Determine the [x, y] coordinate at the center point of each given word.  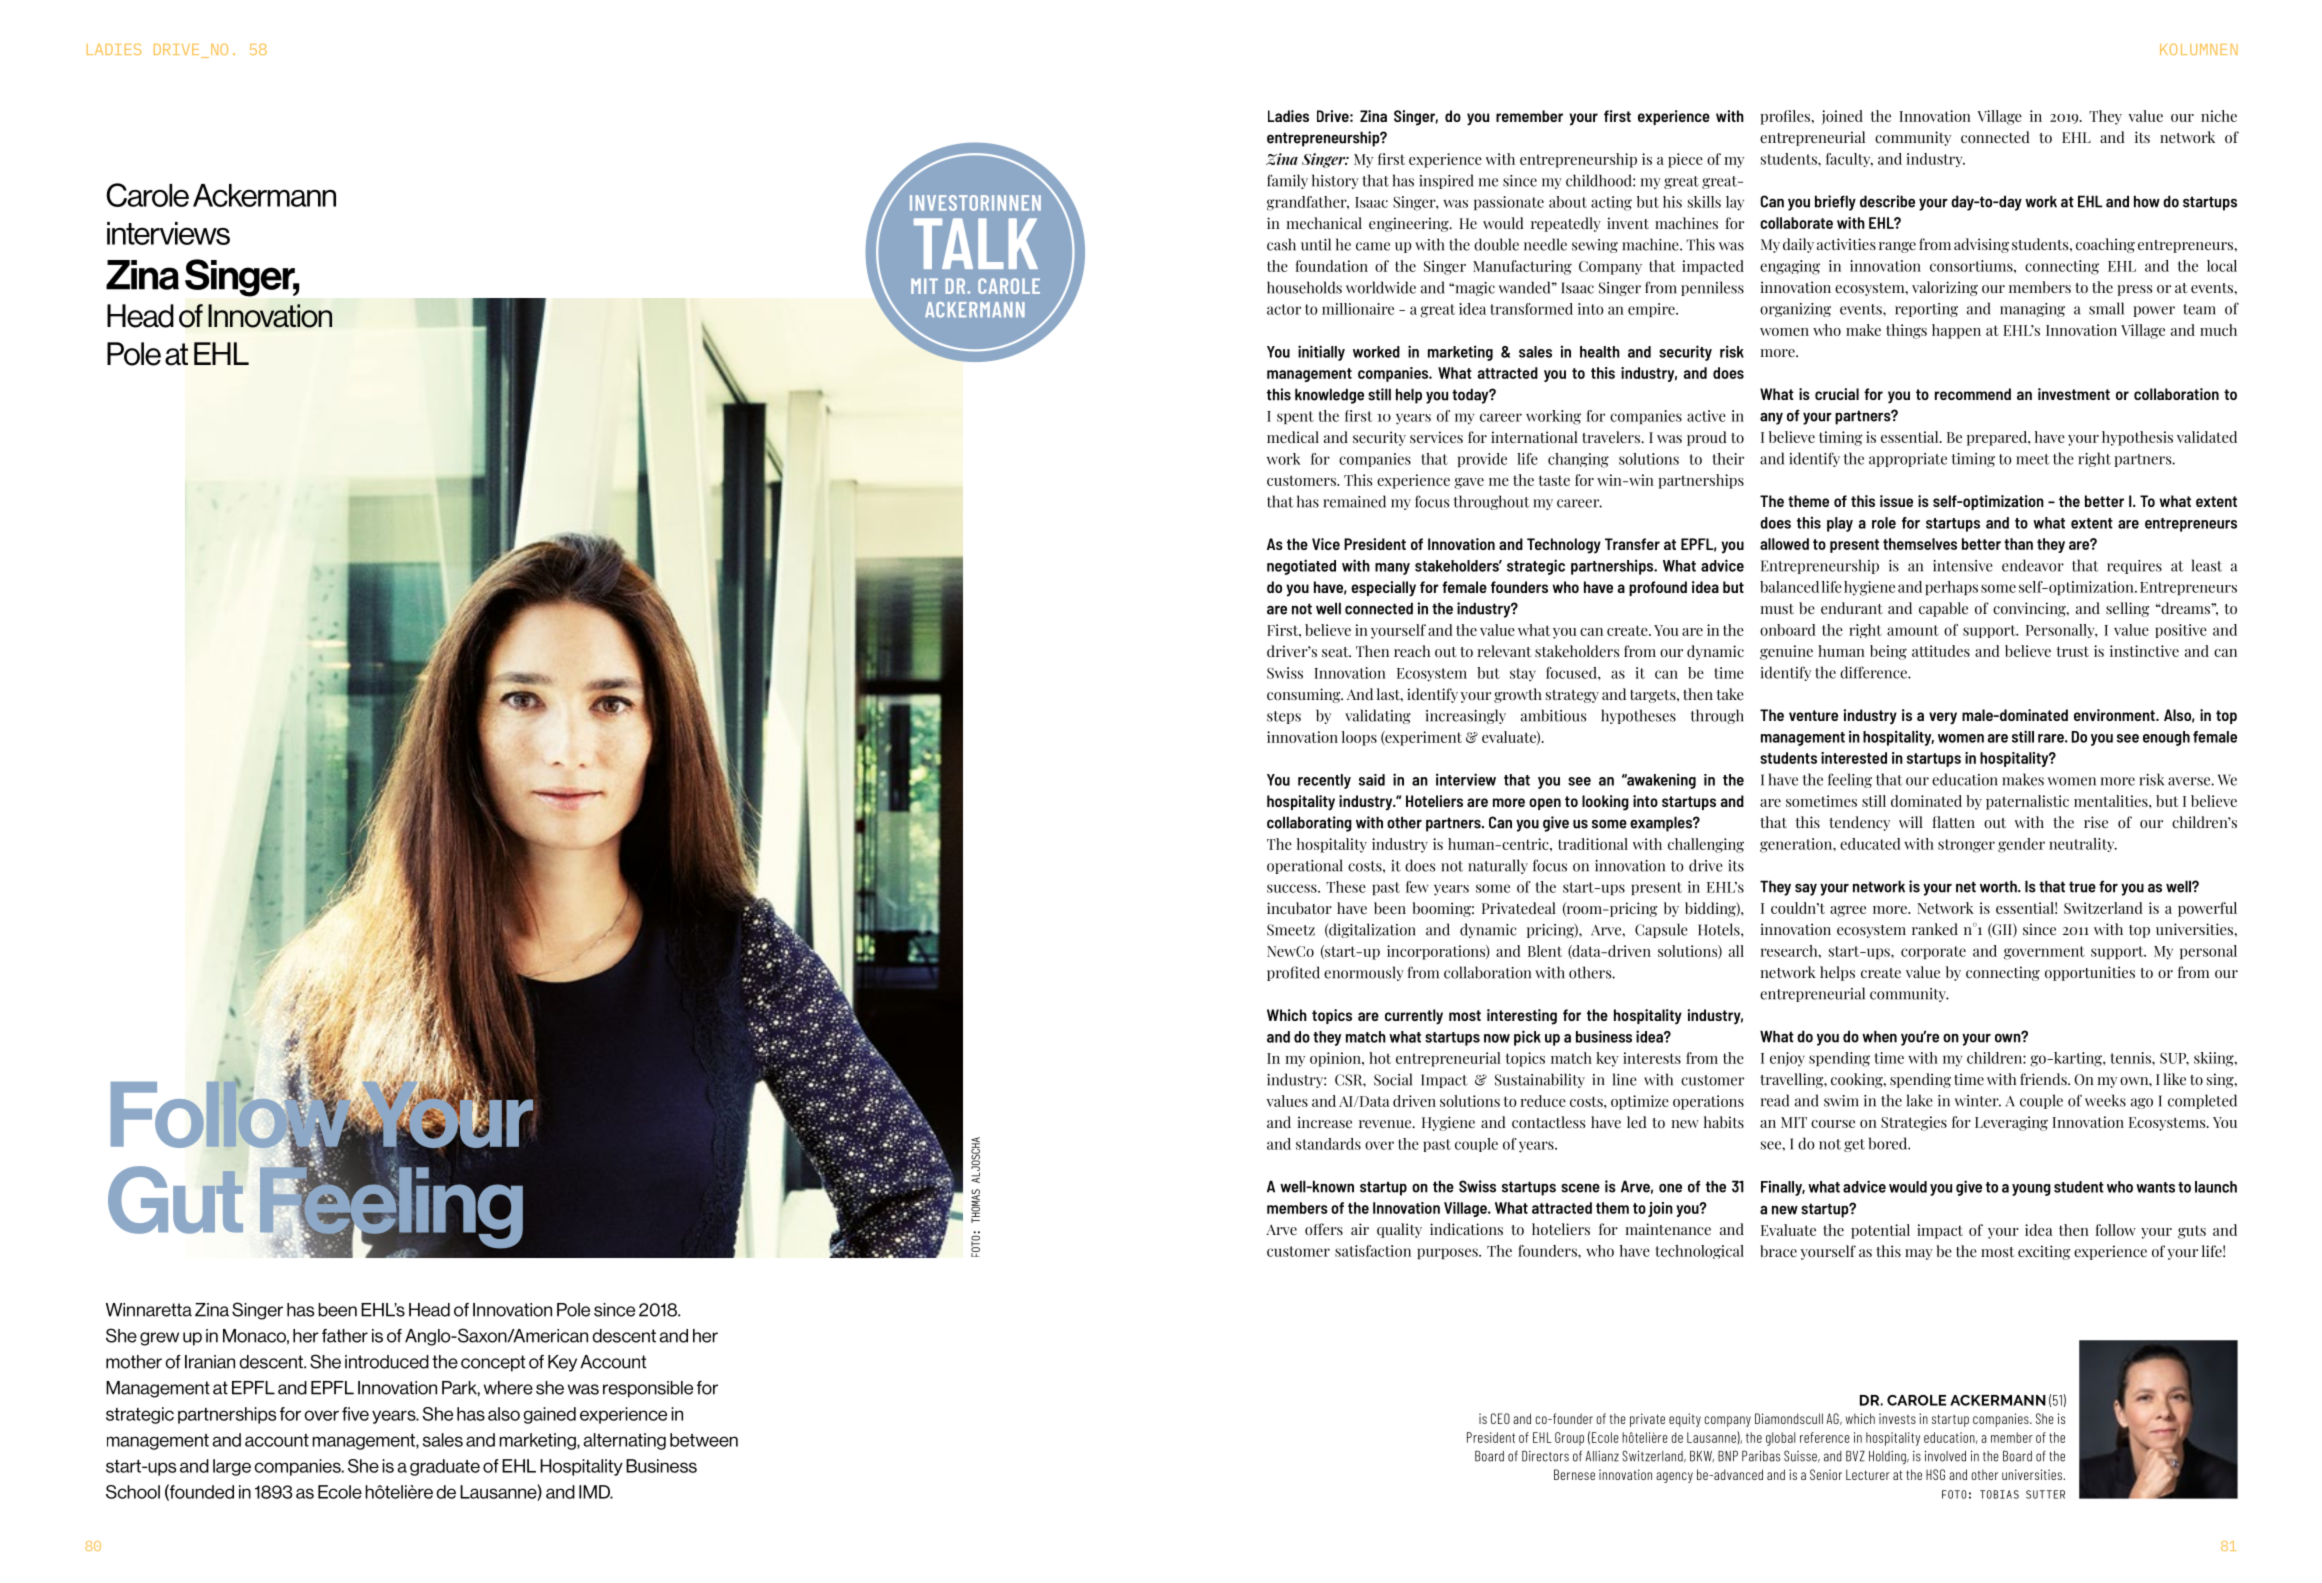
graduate [445, 1467]
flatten [1954, 822]
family [1287, 181]
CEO [1500, 1418]
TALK [976, 243]
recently [1324, 781]
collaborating [1309, 824]
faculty [1849, 160]
